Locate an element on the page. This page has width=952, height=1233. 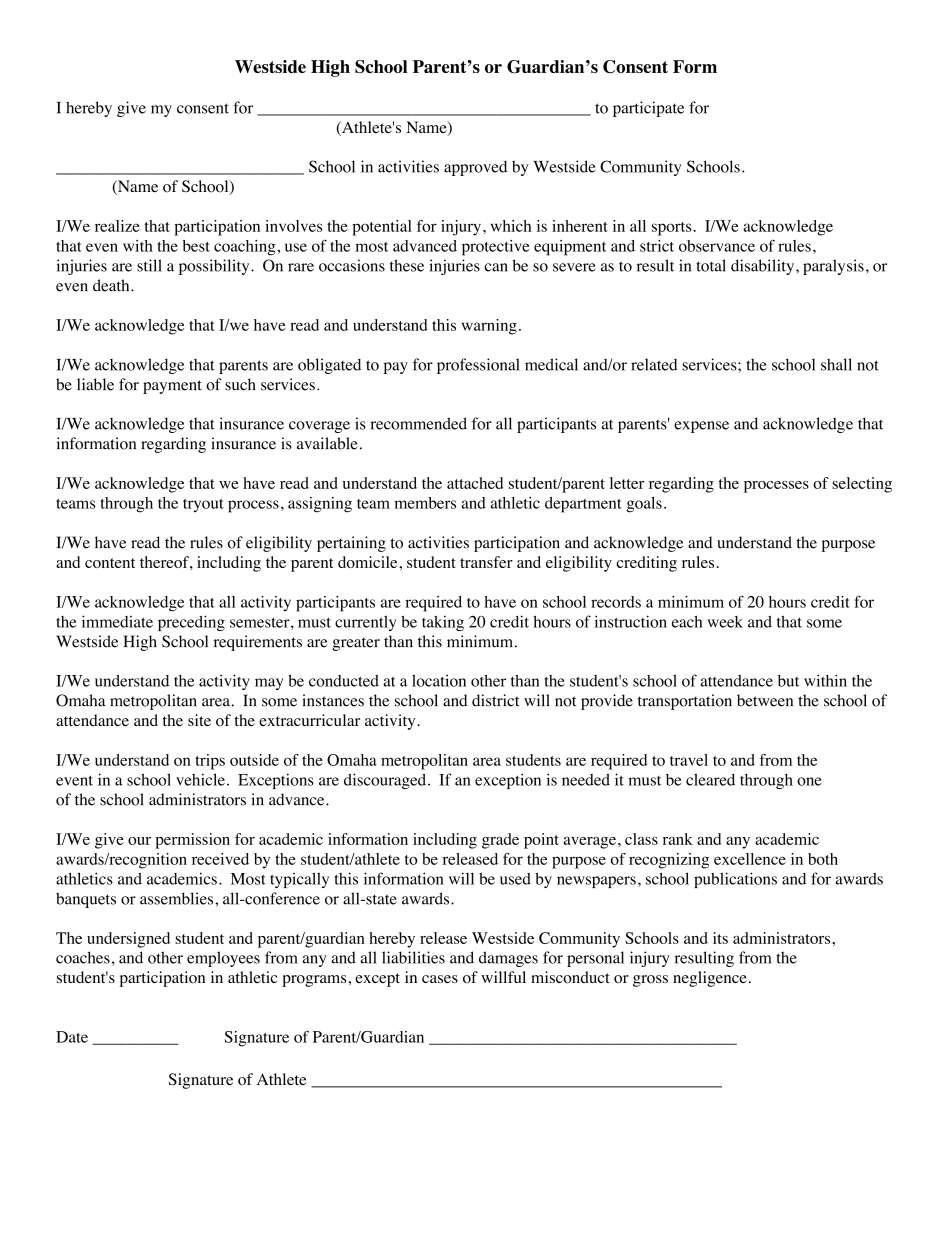
vehicle is located at coordinates (200, 779).
